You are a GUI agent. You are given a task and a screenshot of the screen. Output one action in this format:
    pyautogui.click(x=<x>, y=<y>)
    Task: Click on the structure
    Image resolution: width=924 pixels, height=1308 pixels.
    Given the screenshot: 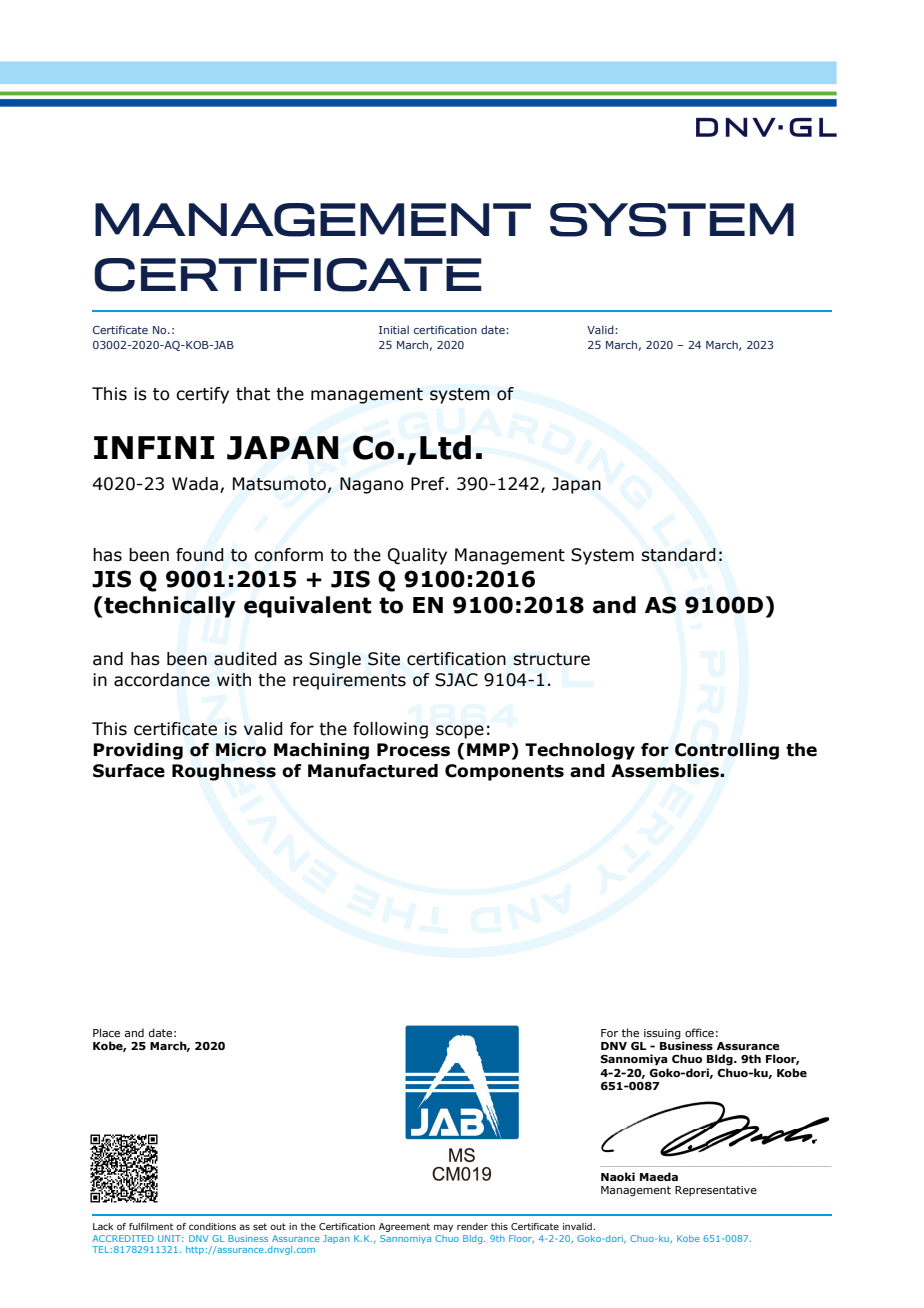 What is the action you would take?
    pyautogui.click(x=551, y=659)
